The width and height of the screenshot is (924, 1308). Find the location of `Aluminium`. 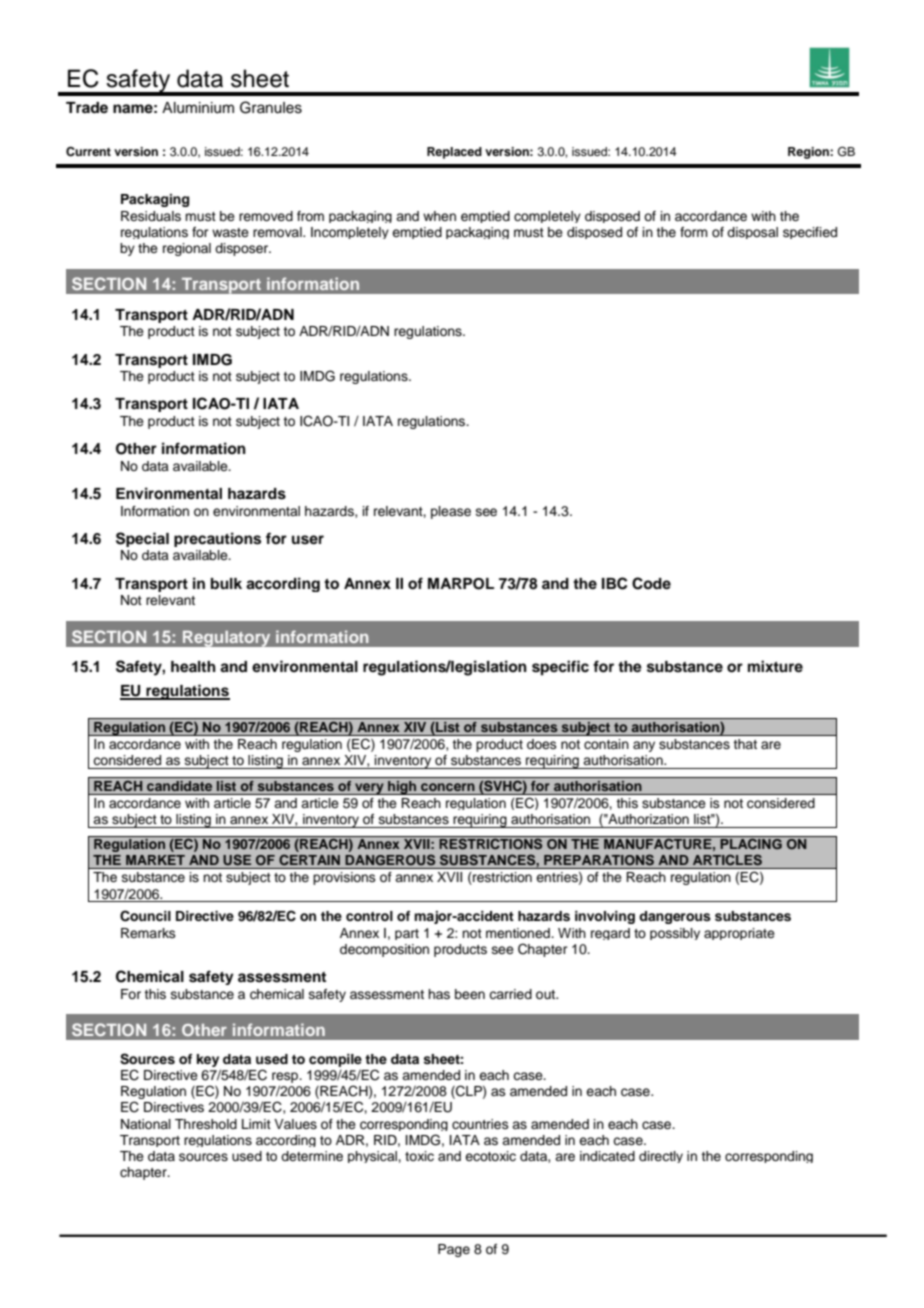

Aluminium is located at coordinates (198, 108).
